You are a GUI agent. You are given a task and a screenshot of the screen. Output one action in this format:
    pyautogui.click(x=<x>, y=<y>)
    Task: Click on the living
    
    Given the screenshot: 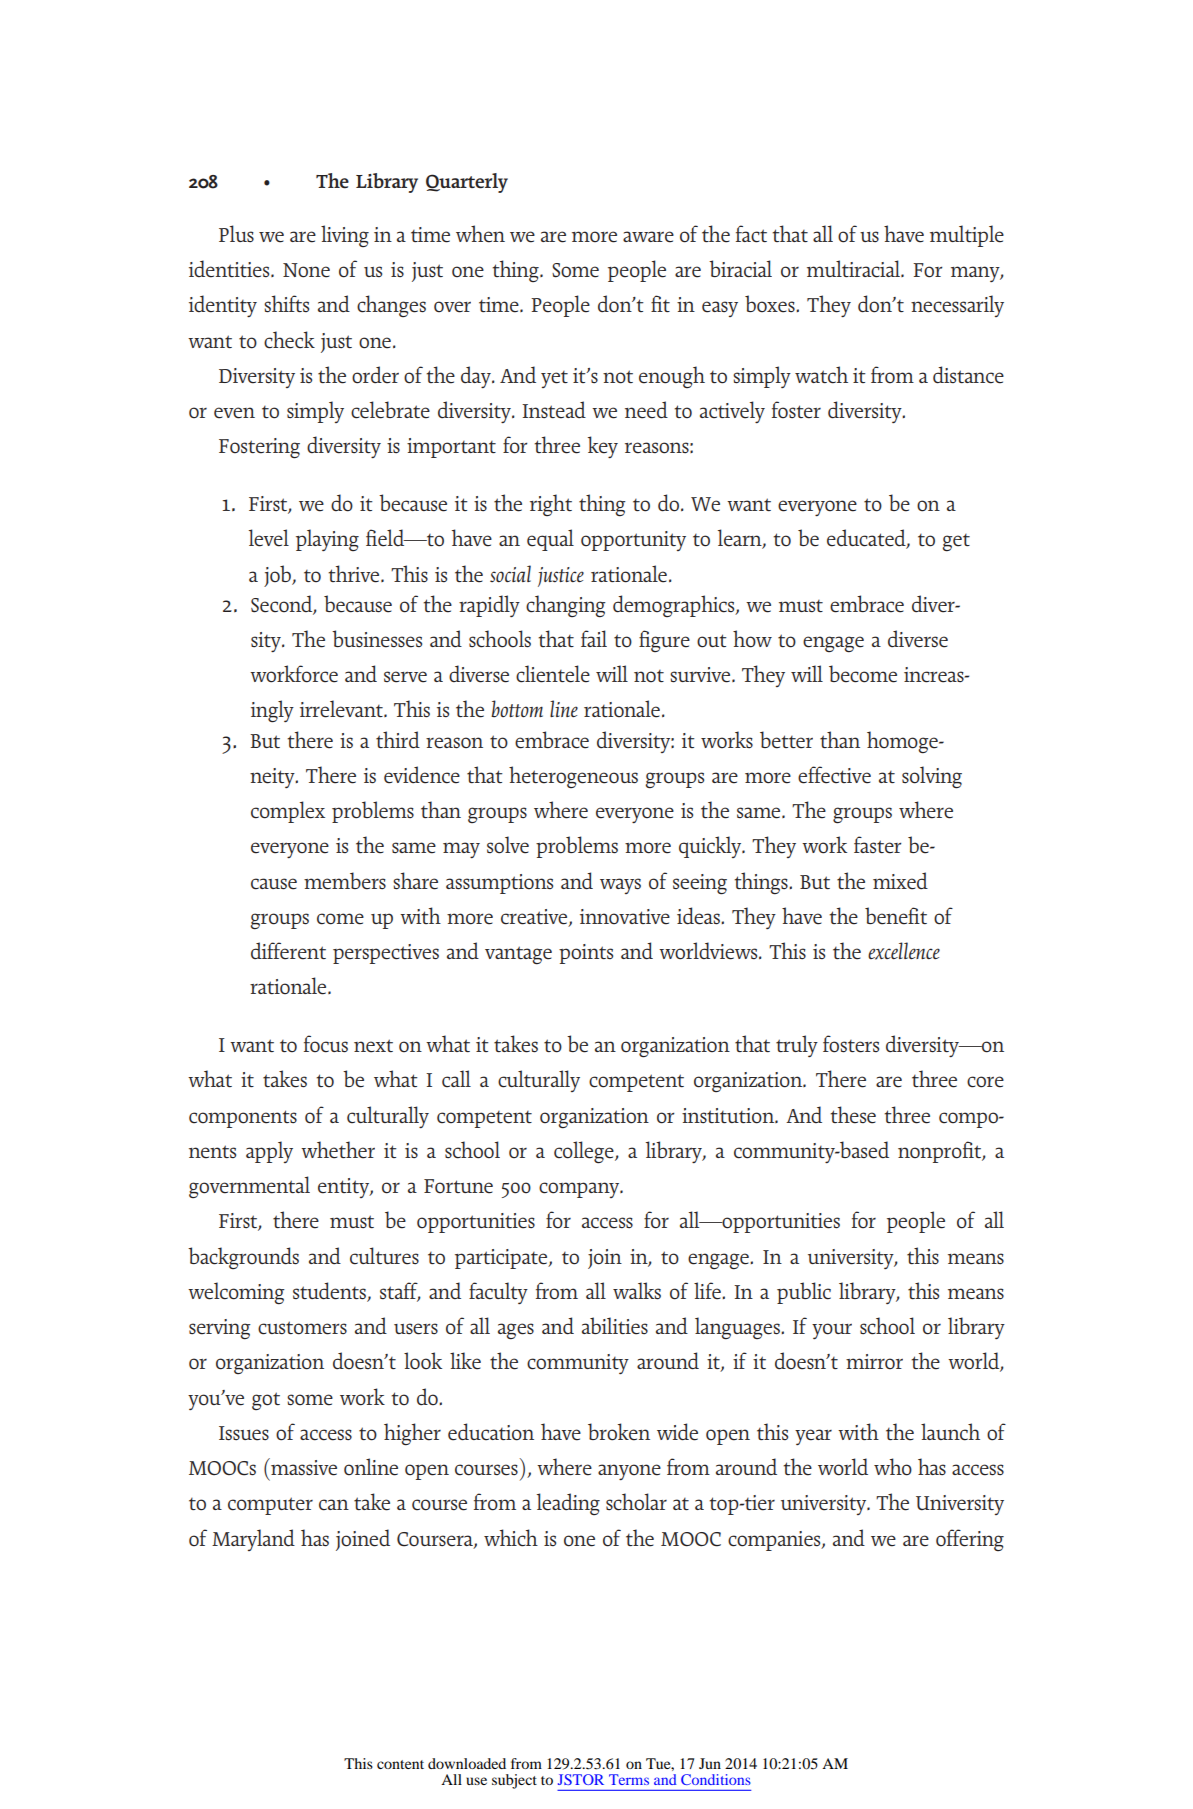 What is the action you would take?
    pyautogui.click(x=345, y=236)
